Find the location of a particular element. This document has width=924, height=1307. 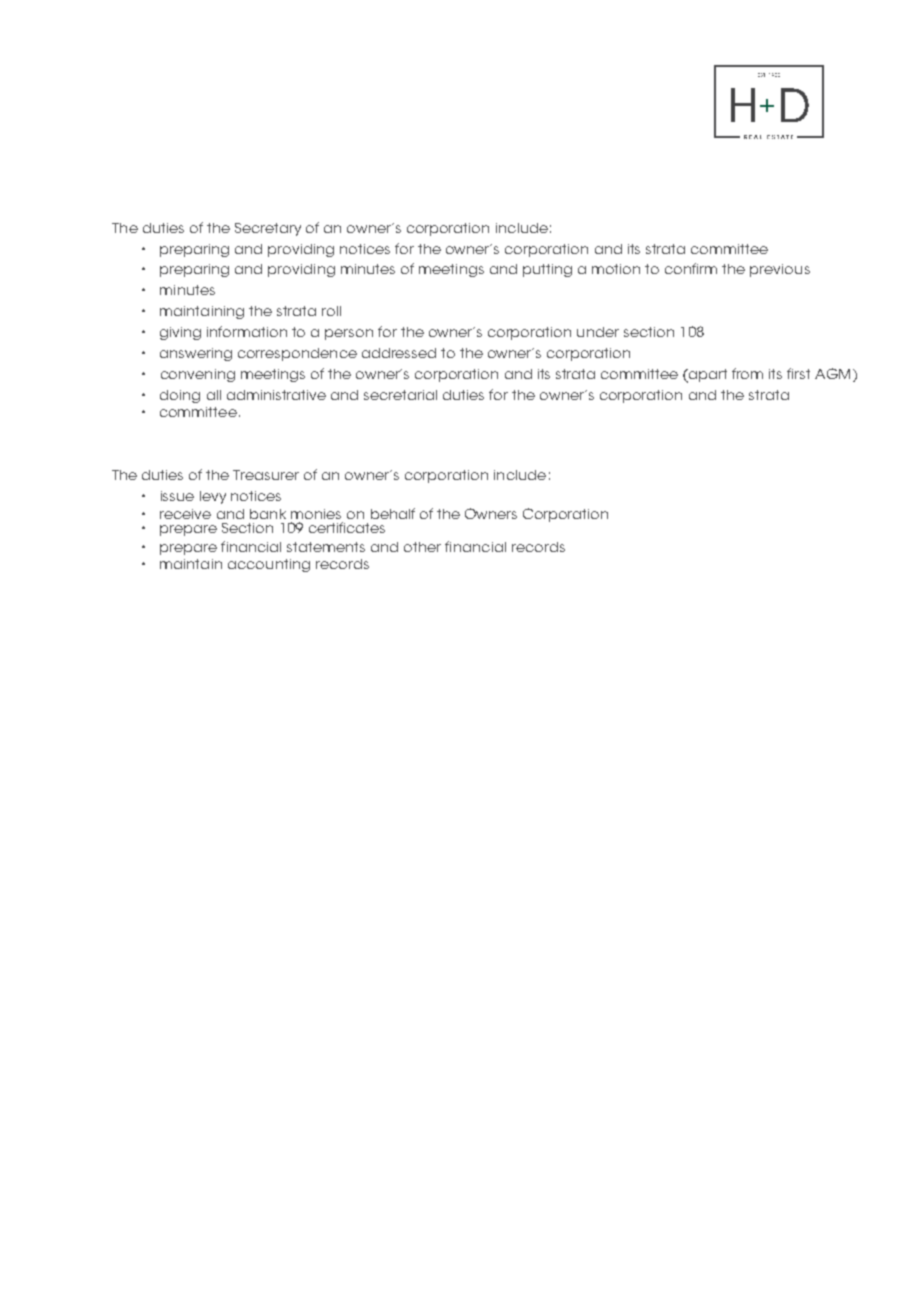

accounting is located at coordinates (269, 565).
